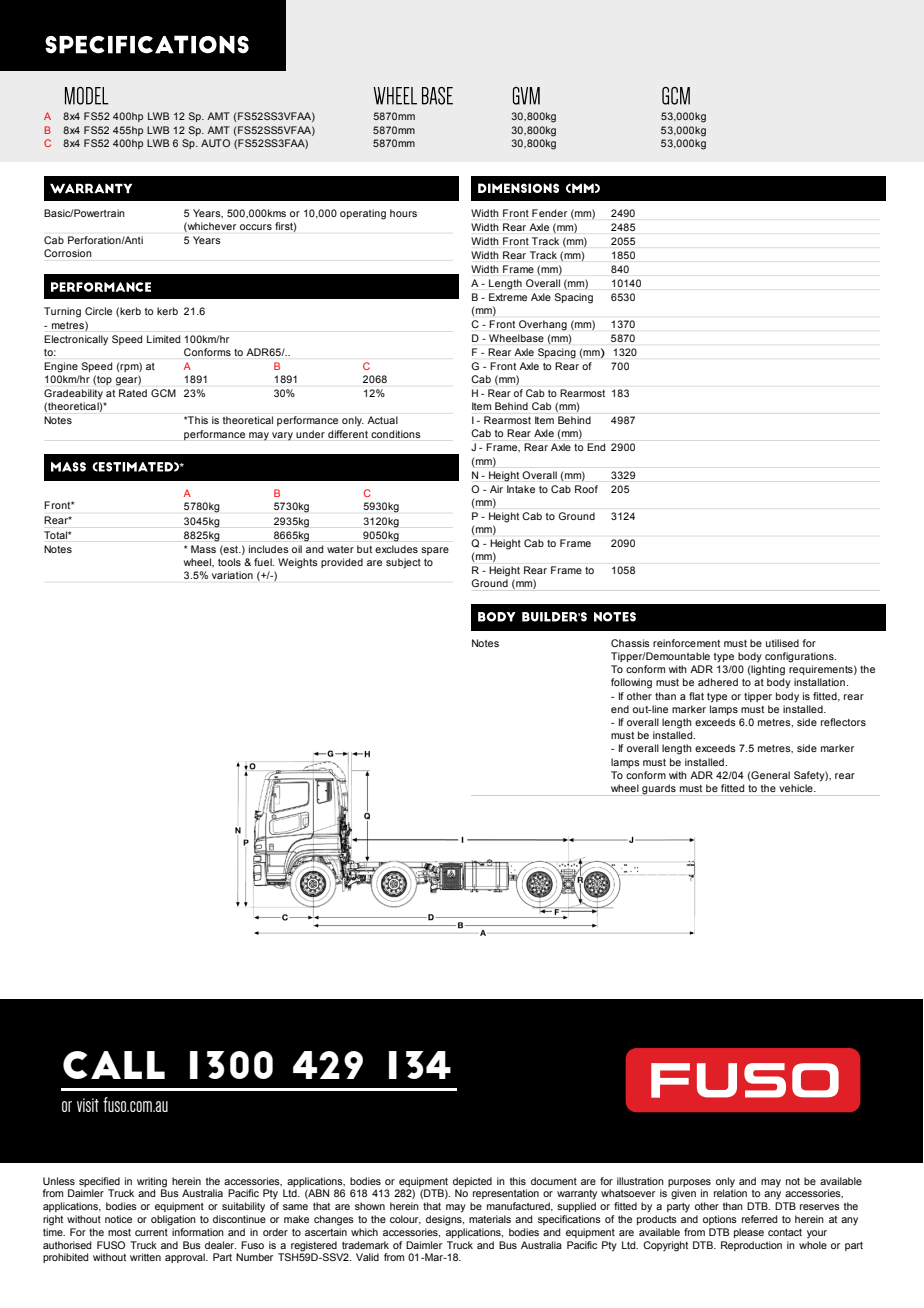 The width and height of the image is (924, 1308). I want to click on depicted, so click(472, 1182).
